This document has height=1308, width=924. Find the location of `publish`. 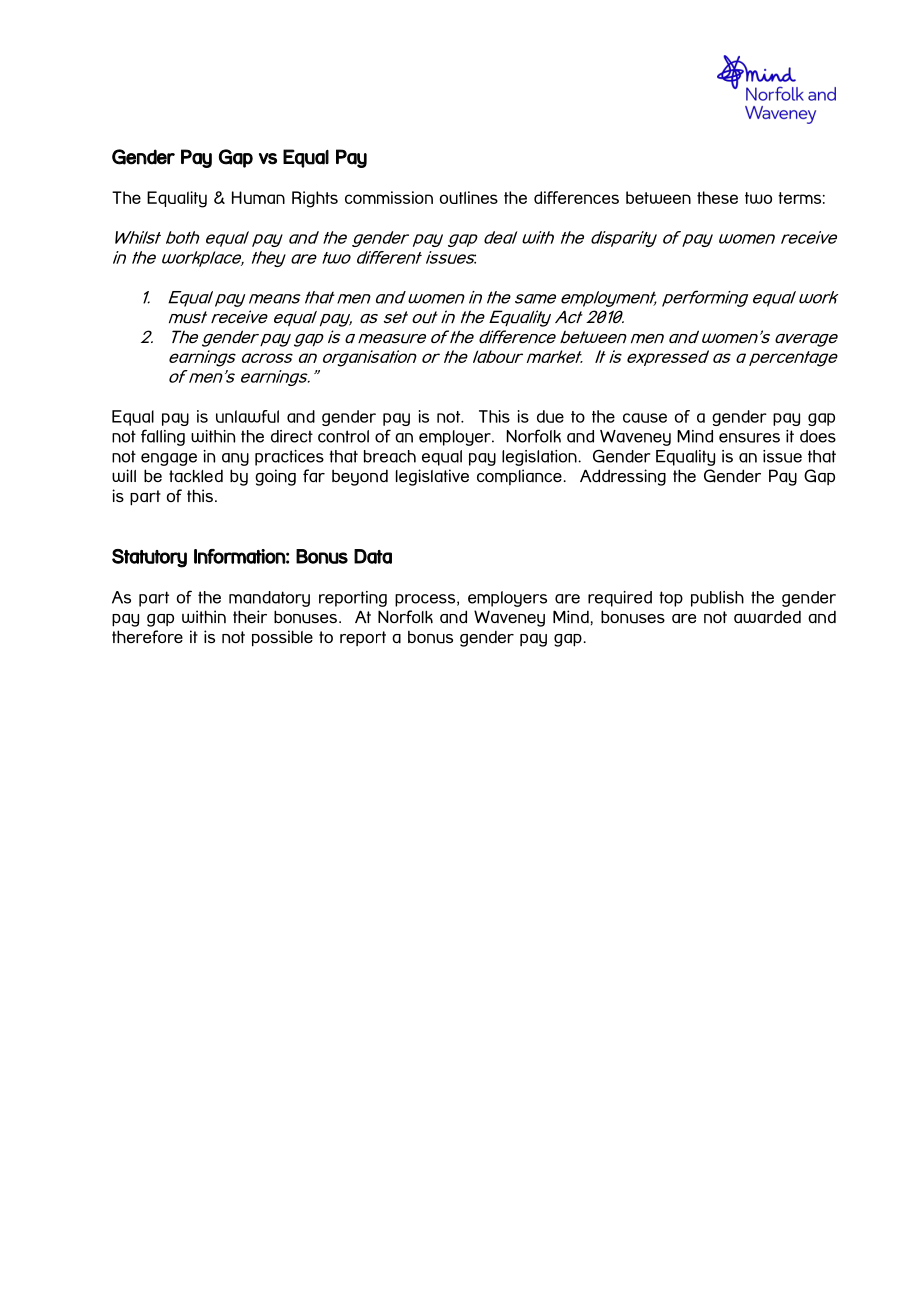

publish is located at coordinates (717, 599).
